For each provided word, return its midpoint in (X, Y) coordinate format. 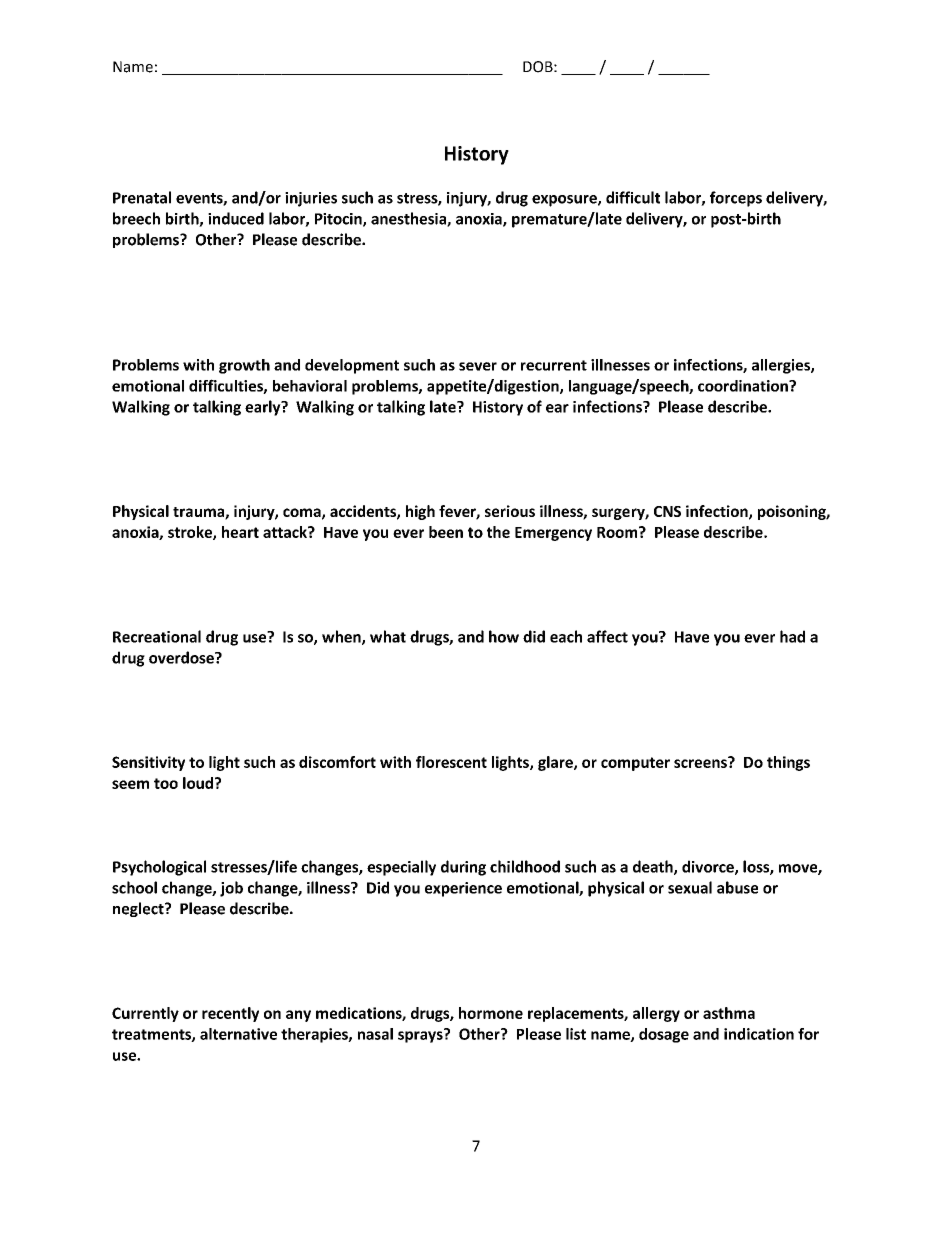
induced (236, 218)
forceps (736, 199)
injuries (311, 199)
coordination (744, 386)
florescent (451, 762)
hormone (491, 1013)
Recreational (157, 636)
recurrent (554, 365)
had (792, 636)
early (264, 408)
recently (230, 1014)
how (504, 636)
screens (701, 762)
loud (198, 783)
